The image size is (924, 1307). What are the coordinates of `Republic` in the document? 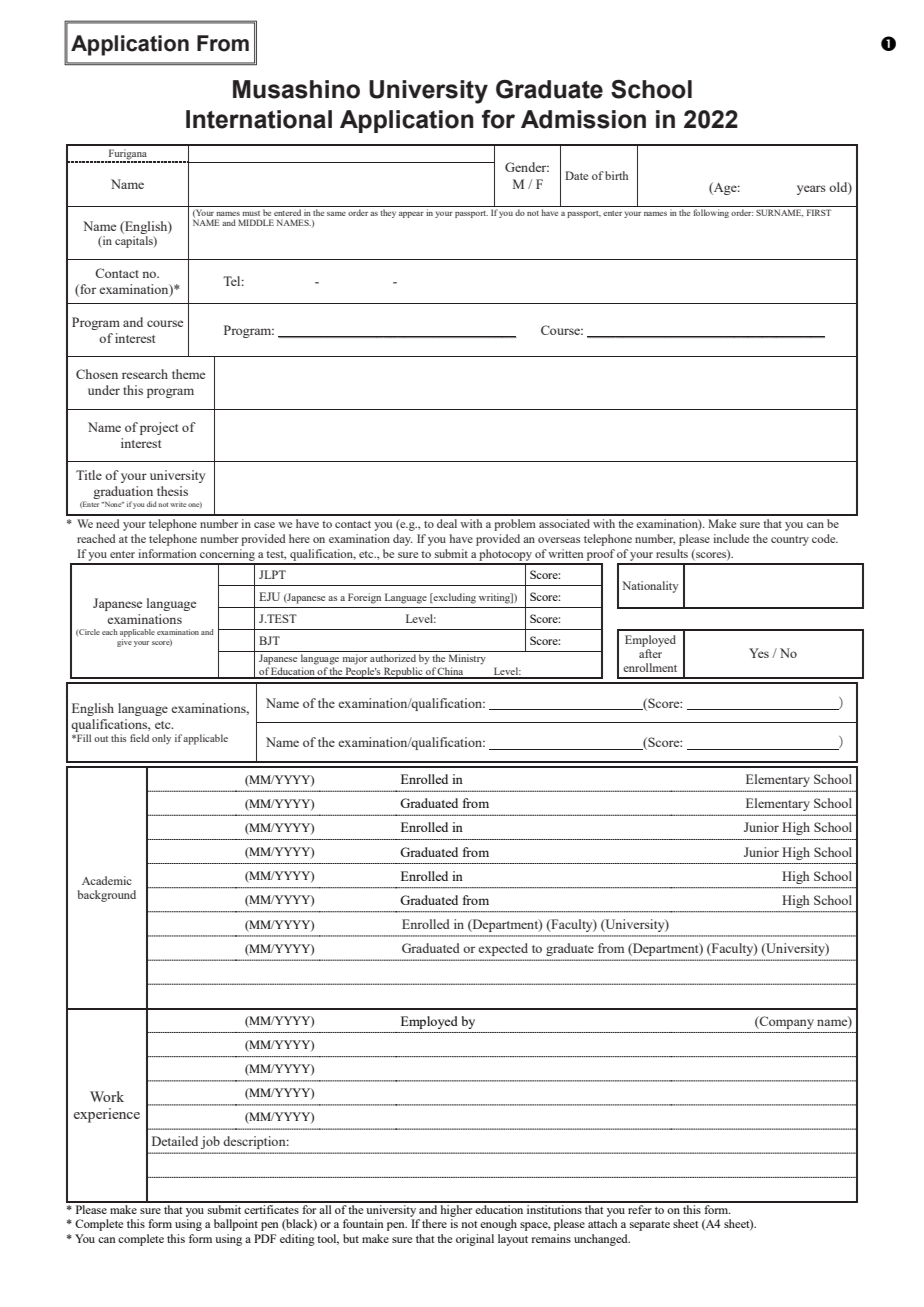 It's located at (403, 673).
